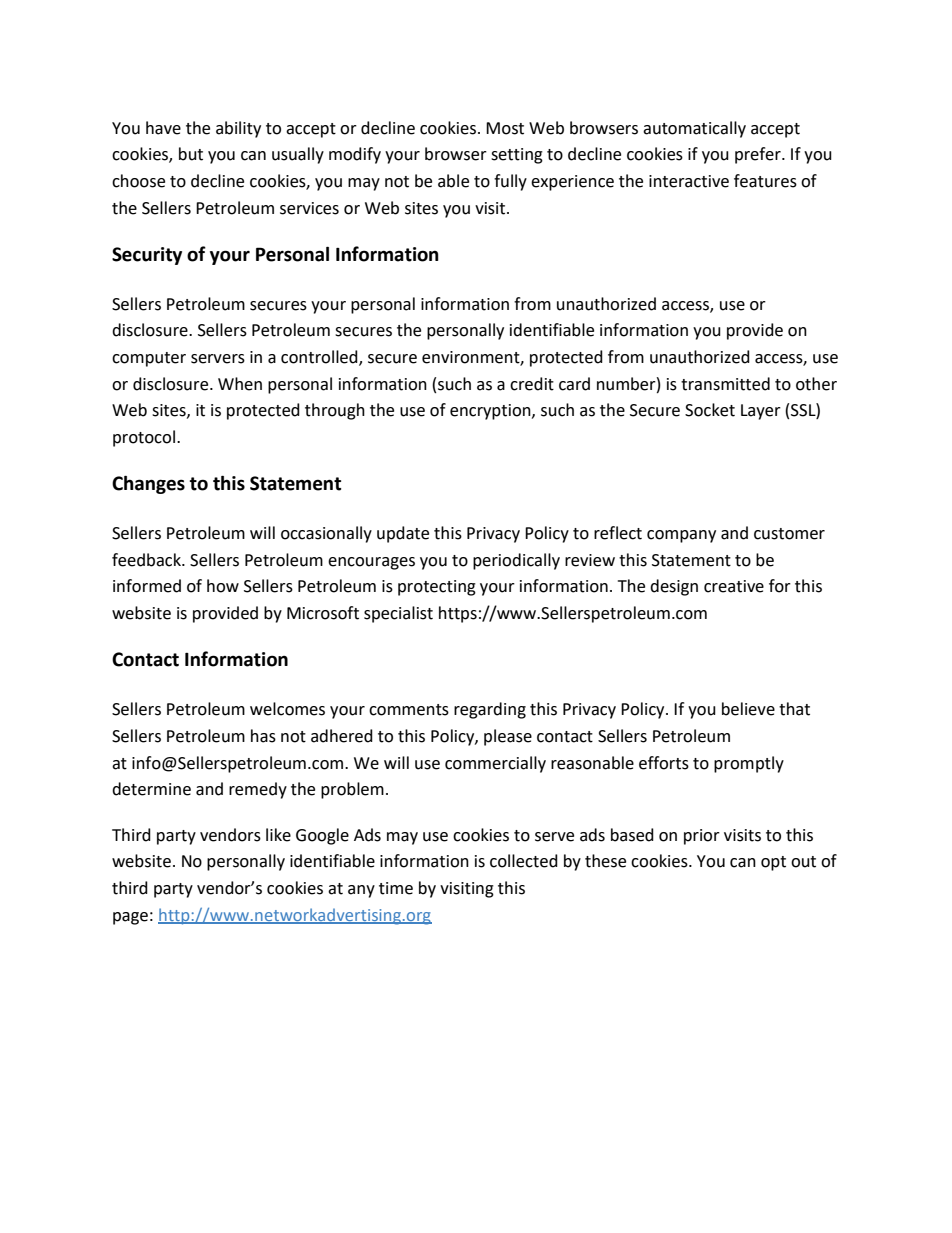  I want to click on protecting, so click(437, 588).
